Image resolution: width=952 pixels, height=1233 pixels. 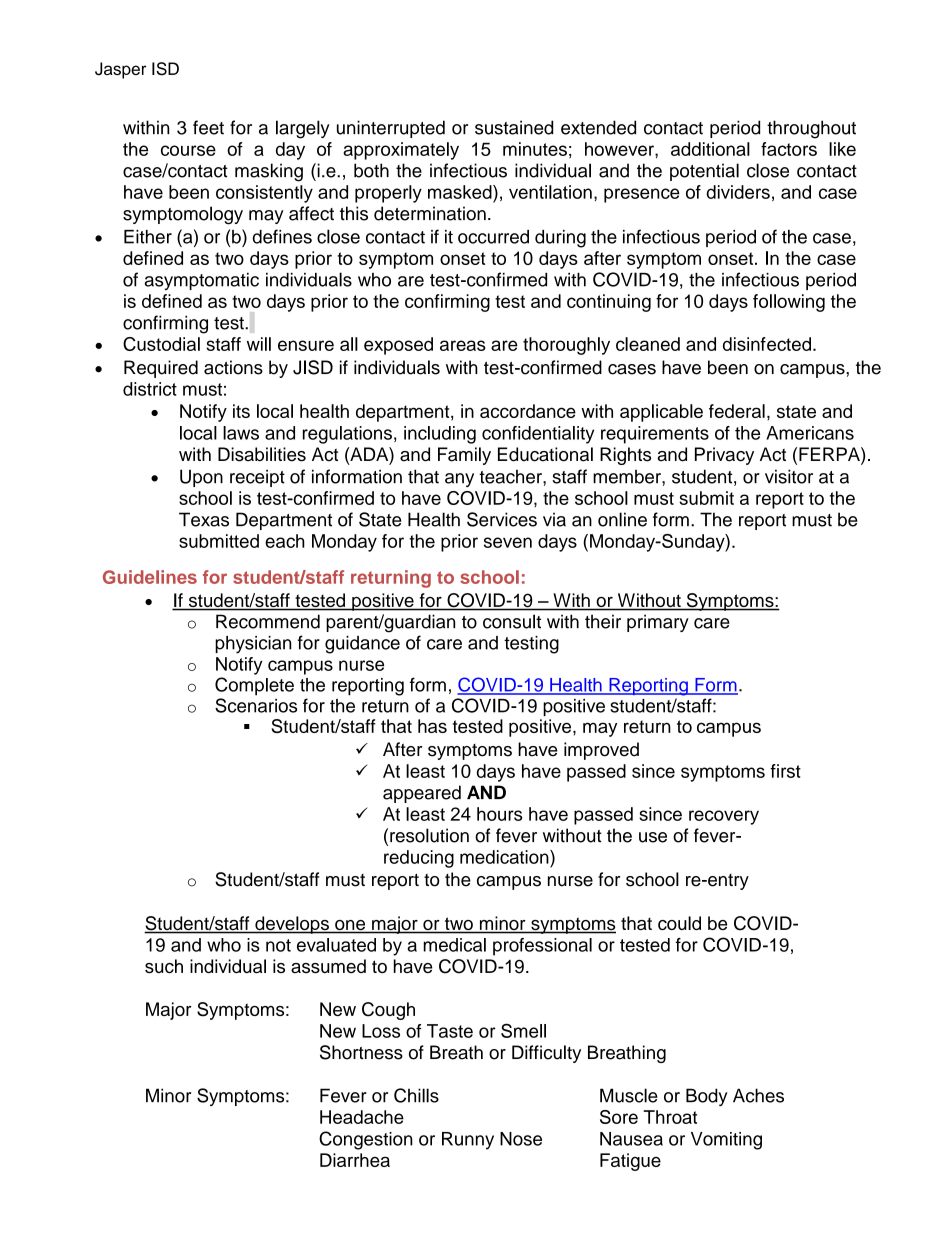 I want to click on feet, so click(x=208, y=127).
